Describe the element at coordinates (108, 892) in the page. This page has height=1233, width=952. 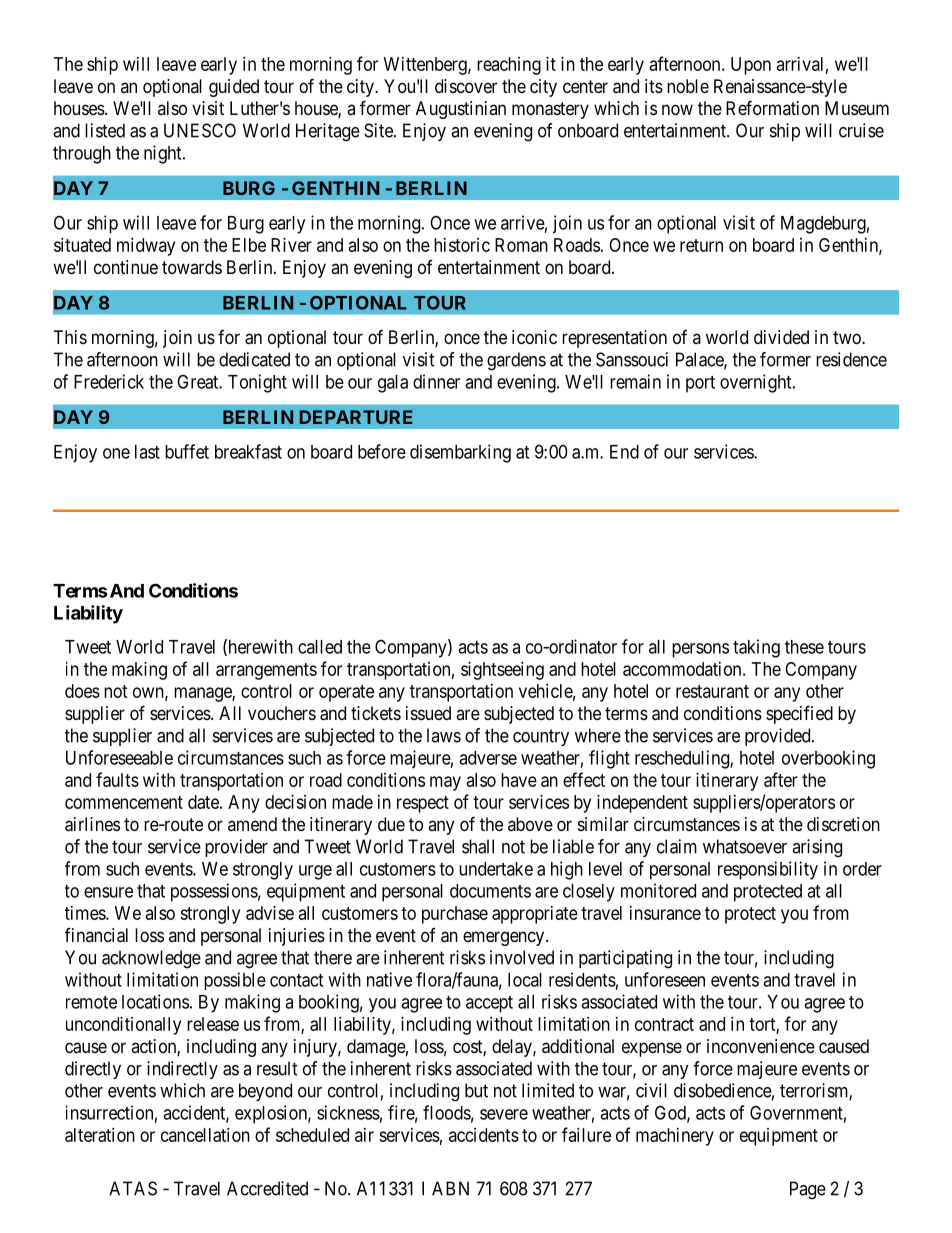
I see `ensure` at that location.
